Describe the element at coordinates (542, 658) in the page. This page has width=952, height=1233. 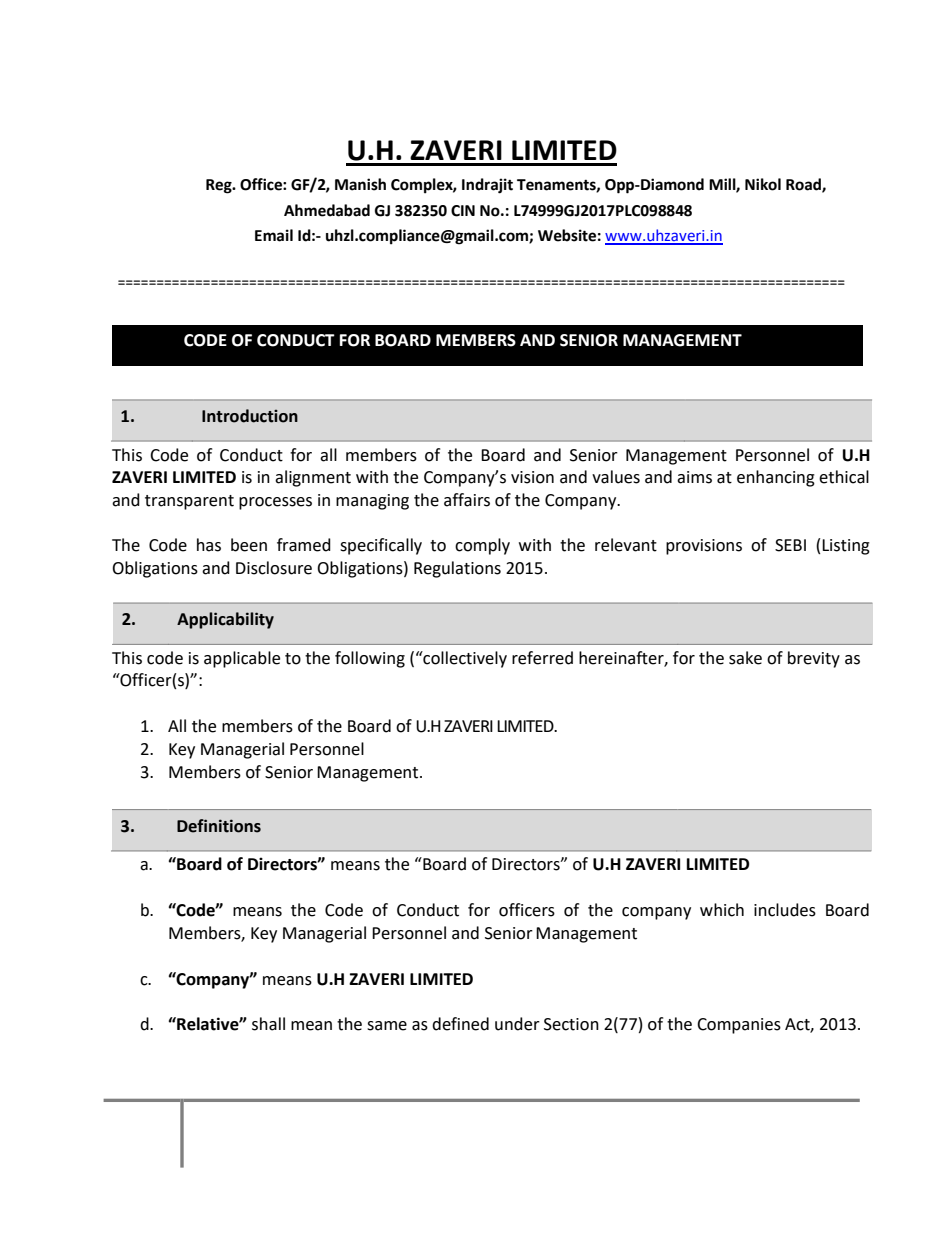
I see `referred` at that location.
